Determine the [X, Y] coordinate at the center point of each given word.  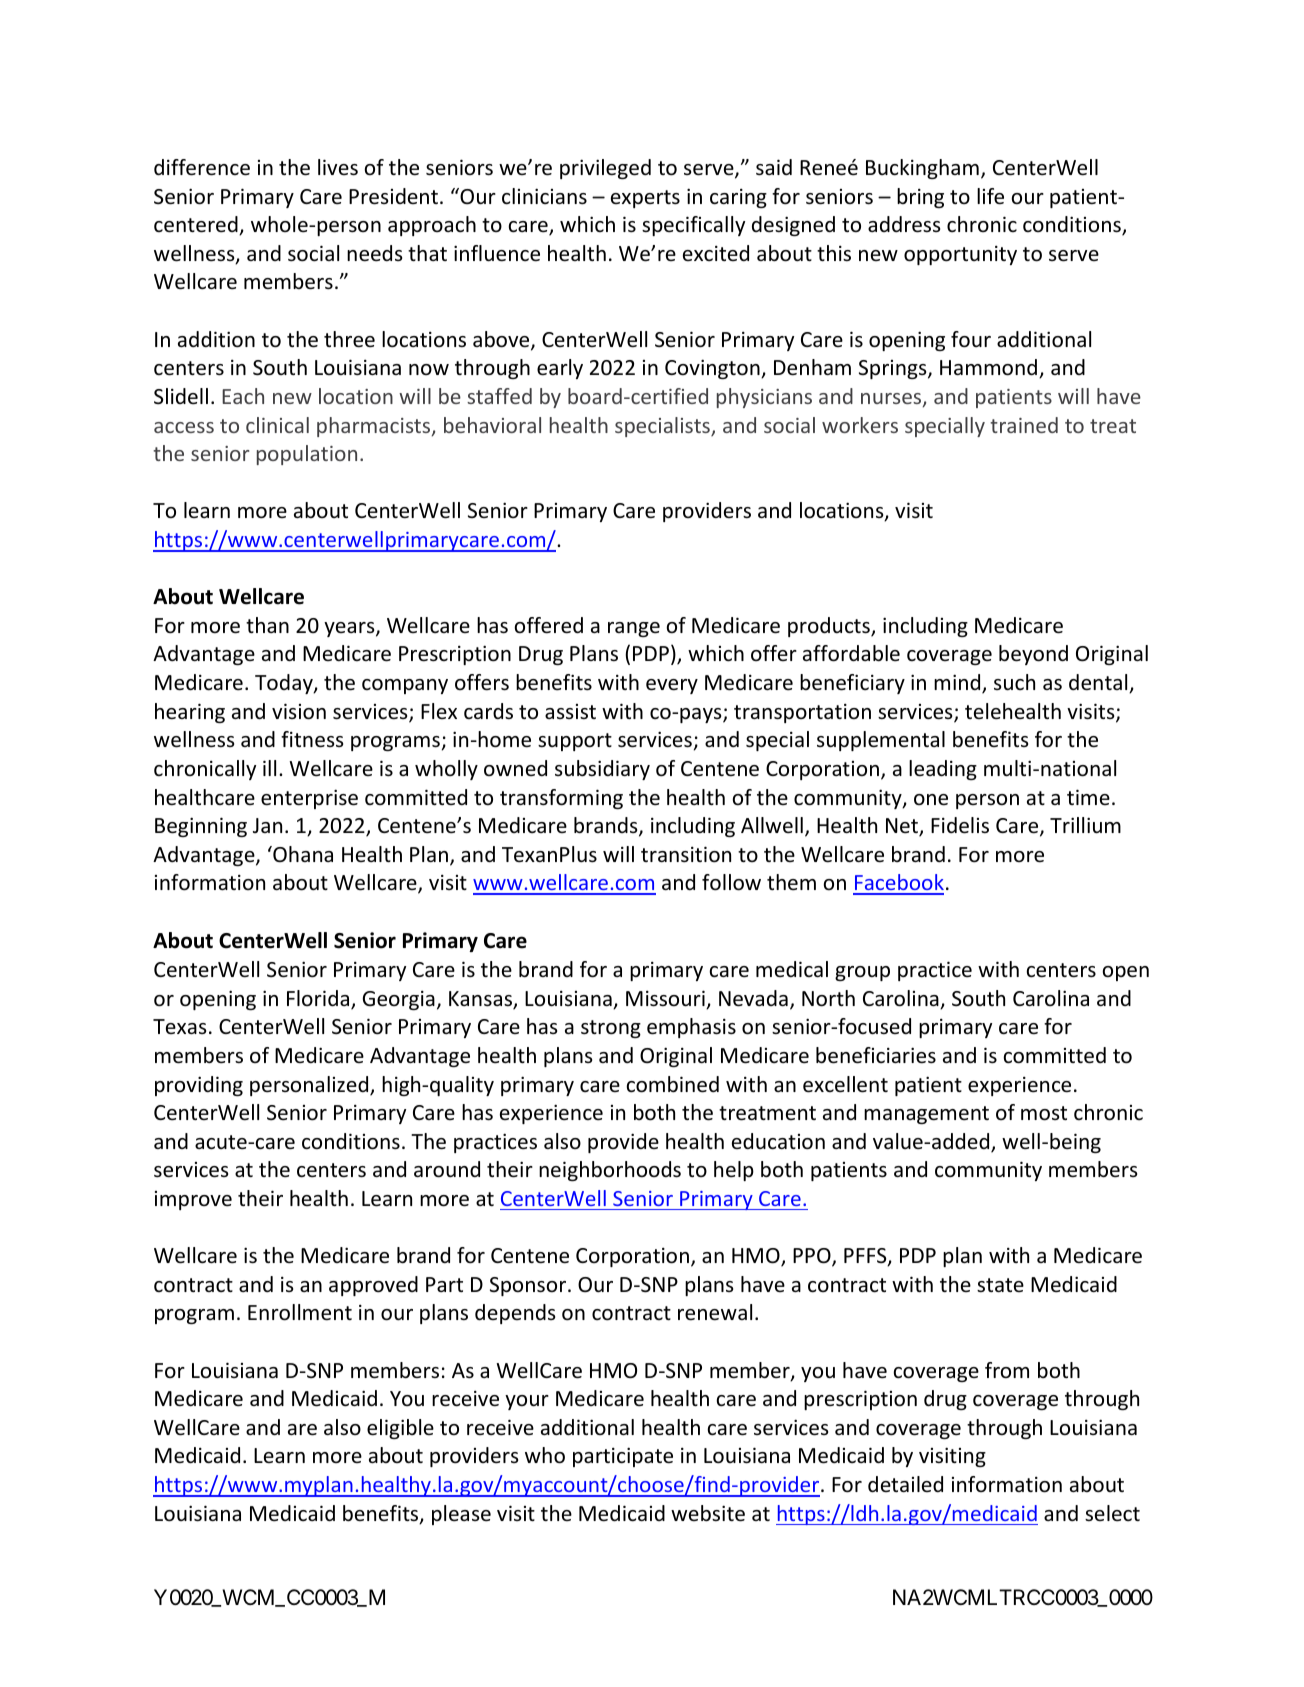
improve [193, 1200]
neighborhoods [610, 1171]
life [990, 196]
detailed [905, 1484]
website [708, 1513]
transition [686, 854]
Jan [267, 825]
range [634, 629]
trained [1024, 425]
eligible [400, 1429]
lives [338, 167]
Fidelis [960, 825]
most [1044, 1113]
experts [645, 199]
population [307, 455]
